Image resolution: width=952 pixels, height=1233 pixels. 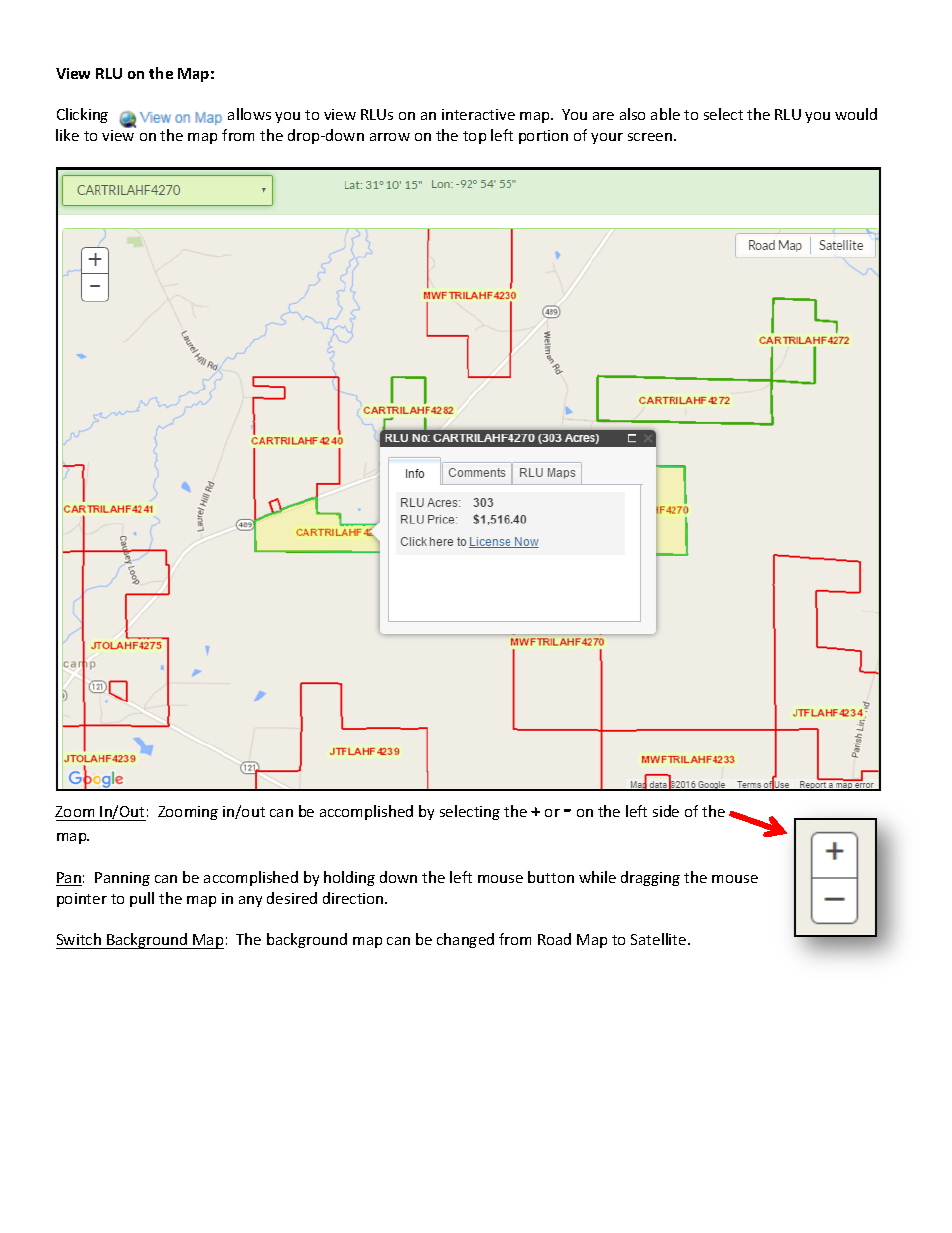 I want to click on pull, so click(x=142, y=899).
